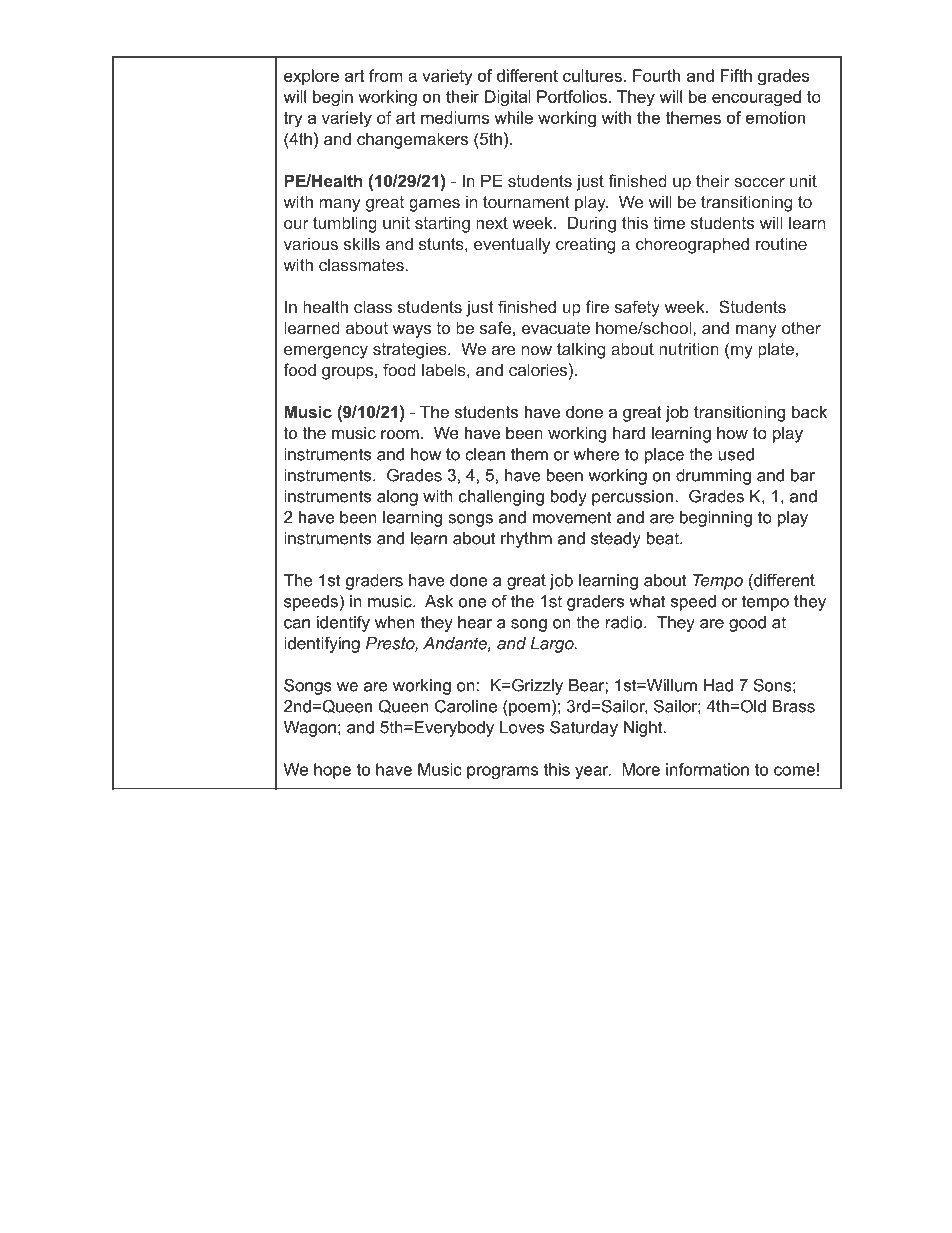  Describe the element at coordinates (385, 75) in the screenshot. I see `from` at that location.
